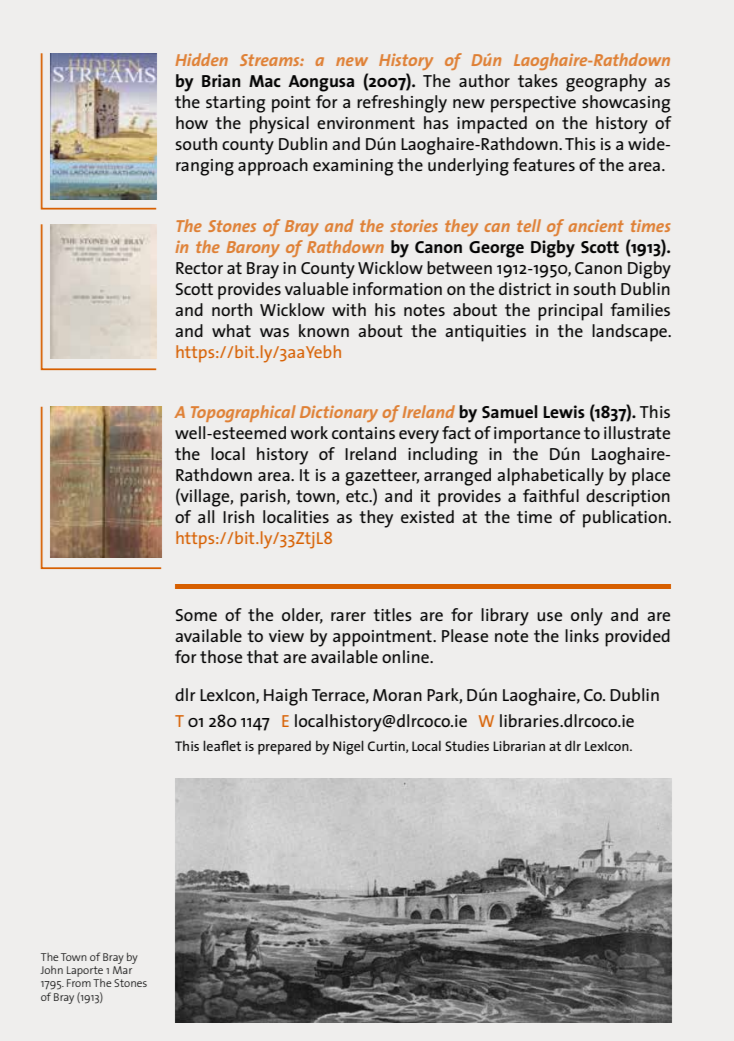  What do you see at coordinates (582, 635) in the screenshot?
I see `links` at bounding box center [582, 635].
